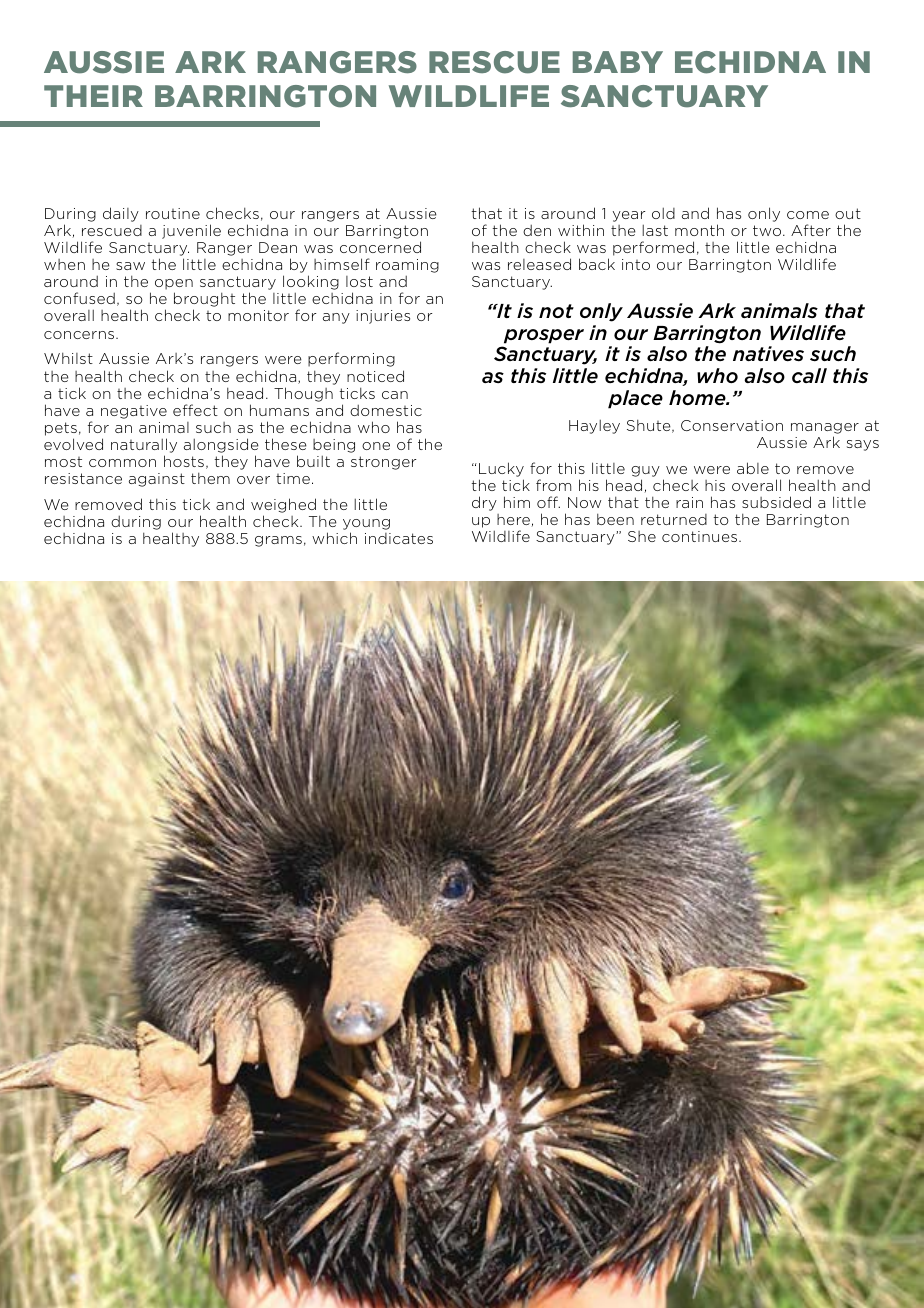 The height and width of the image is (1308, 924). I want to click on Conservation, so click(732, 425).
